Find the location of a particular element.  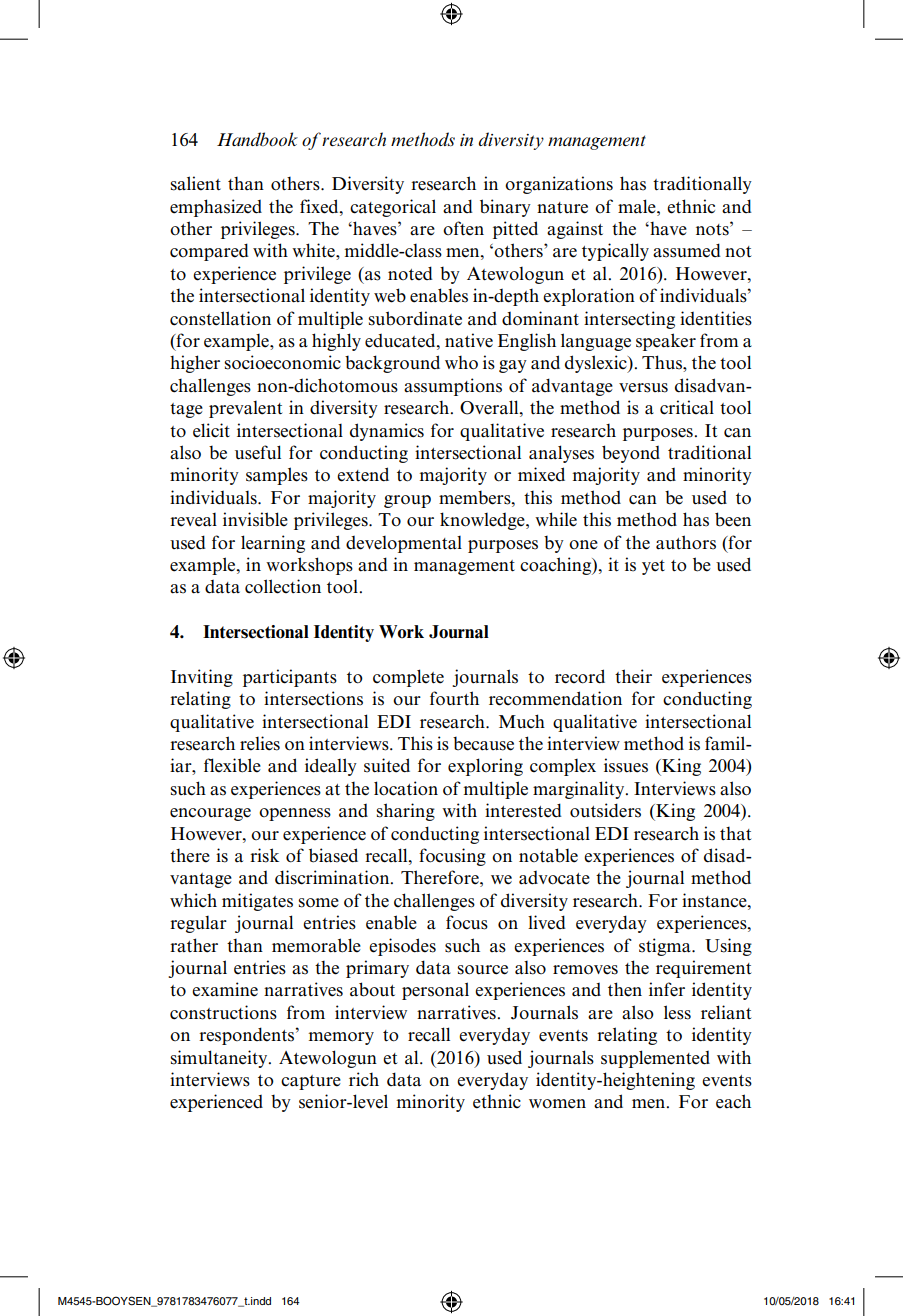

openness is located at coordinates (295, 814).
